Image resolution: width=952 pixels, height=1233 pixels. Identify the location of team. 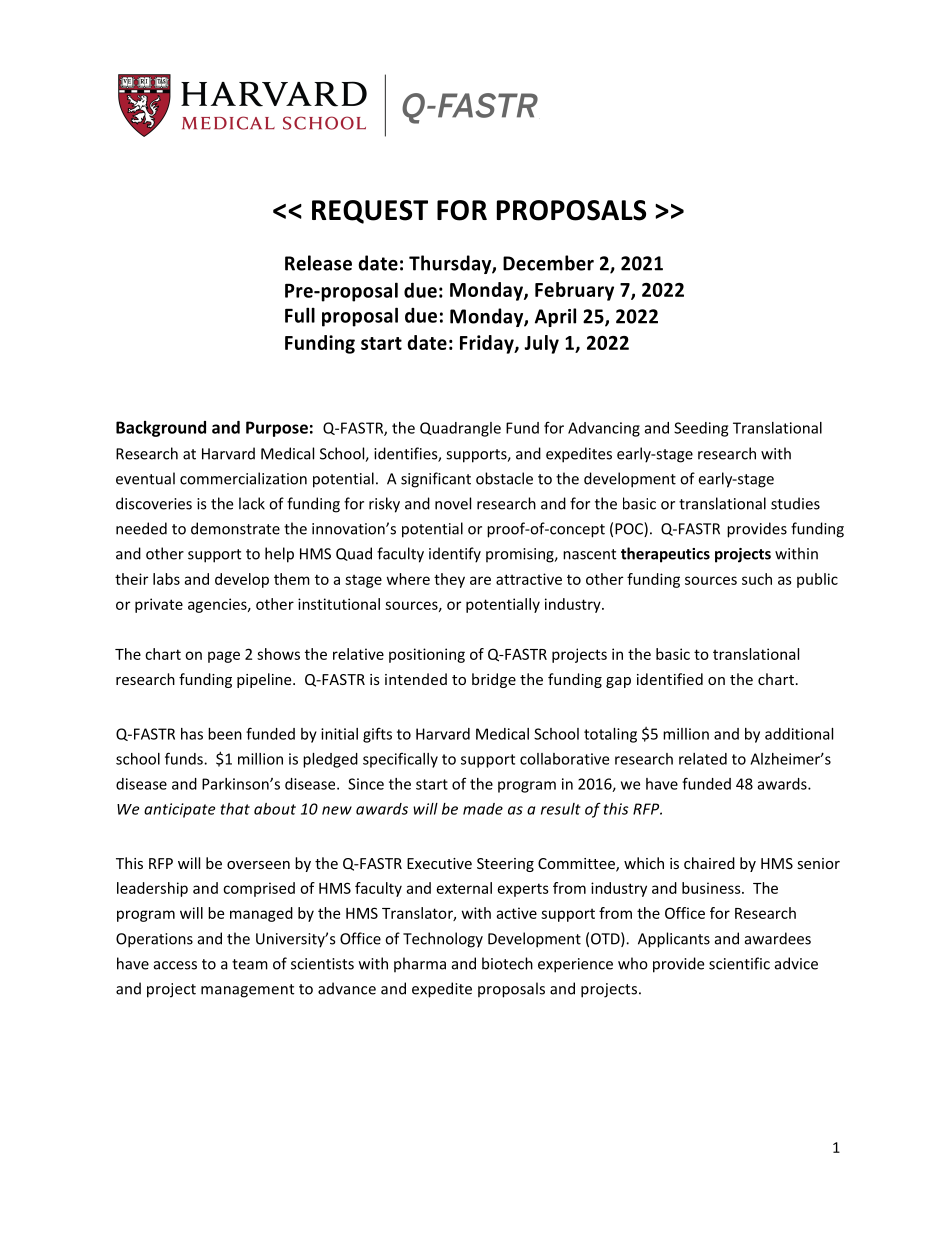
(250, 964).
